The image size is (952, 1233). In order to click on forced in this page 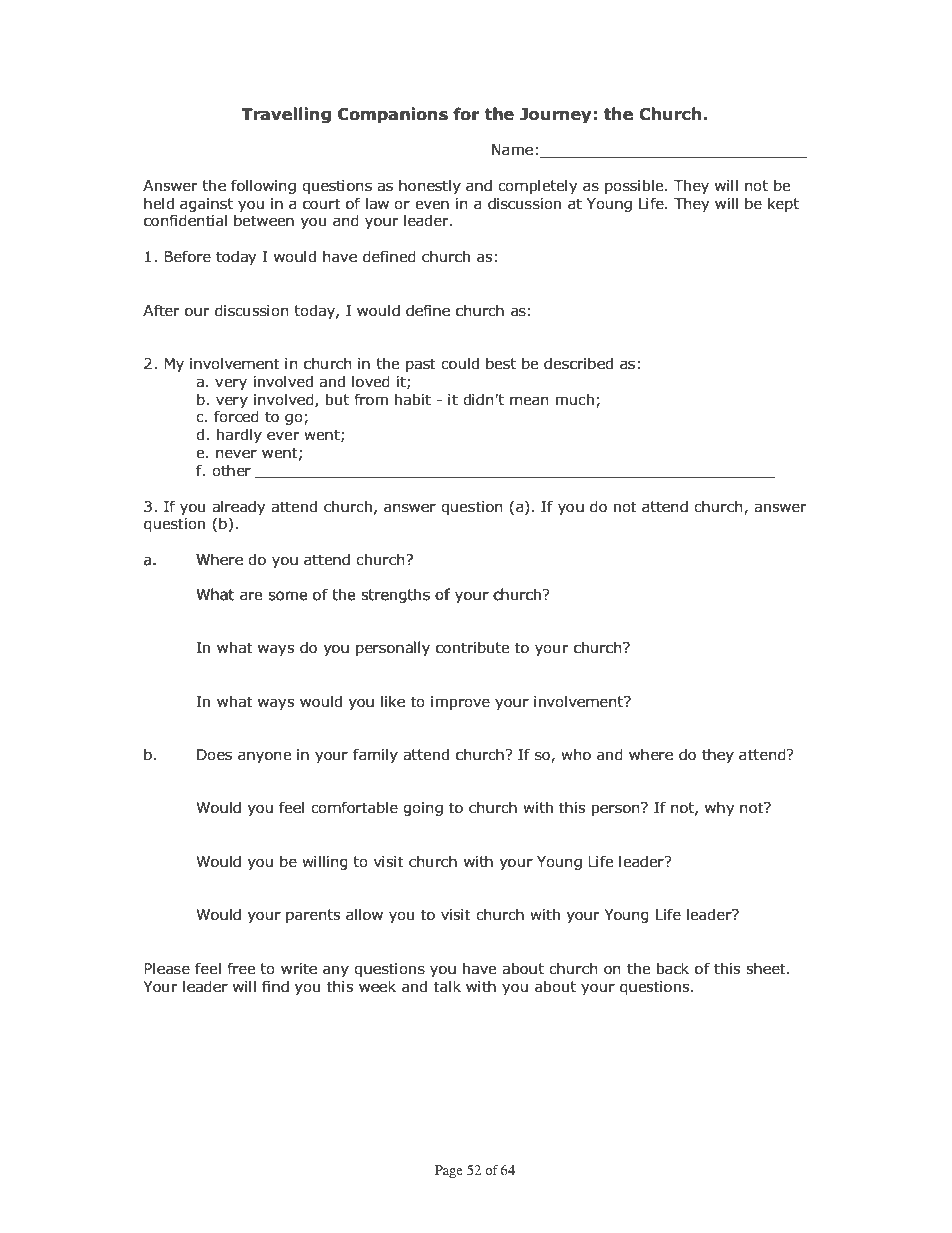, I will do `click(236, 416)`.
